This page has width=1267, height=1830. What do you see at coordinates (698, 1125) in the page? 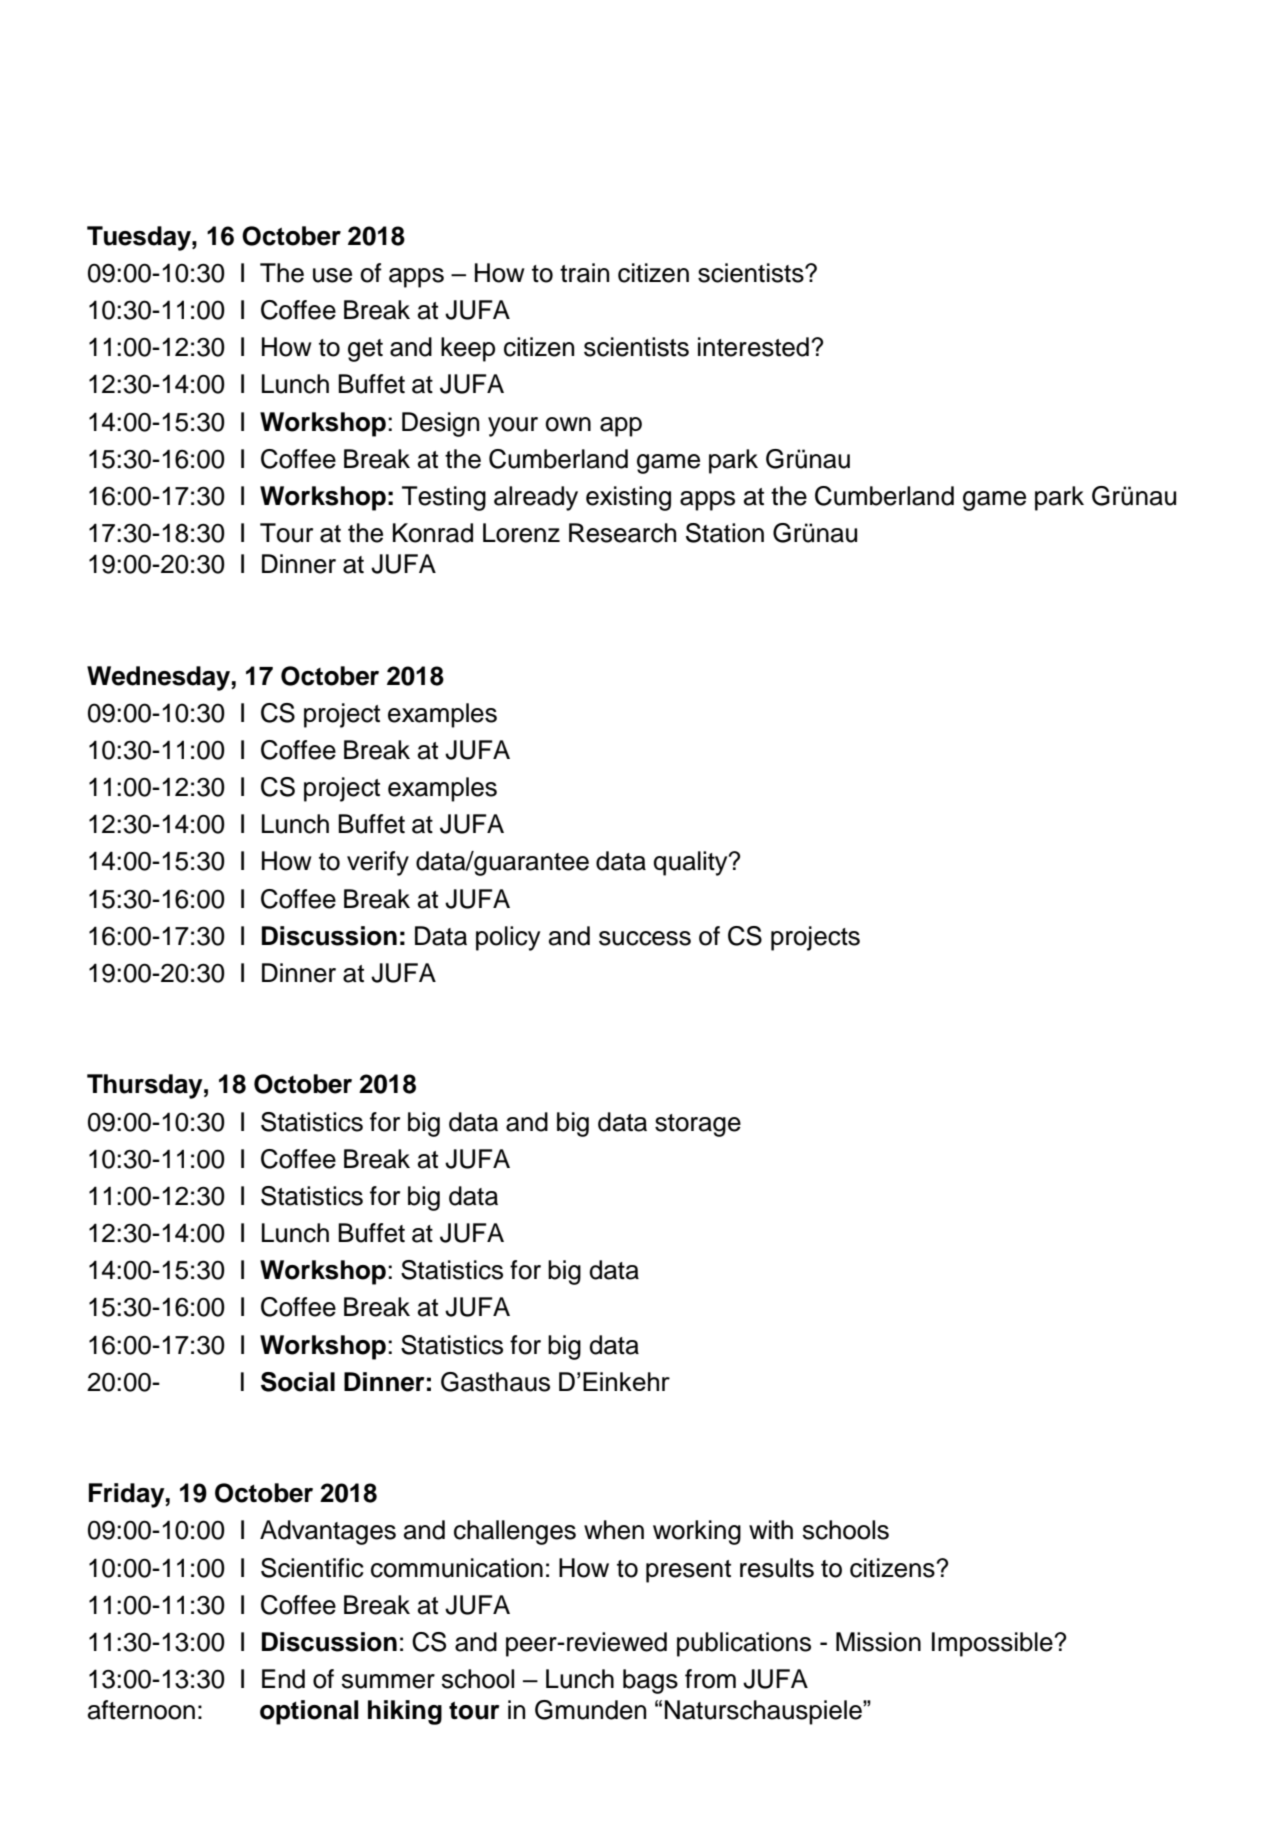
I see `storage` at bounding box center [698, 1125].
